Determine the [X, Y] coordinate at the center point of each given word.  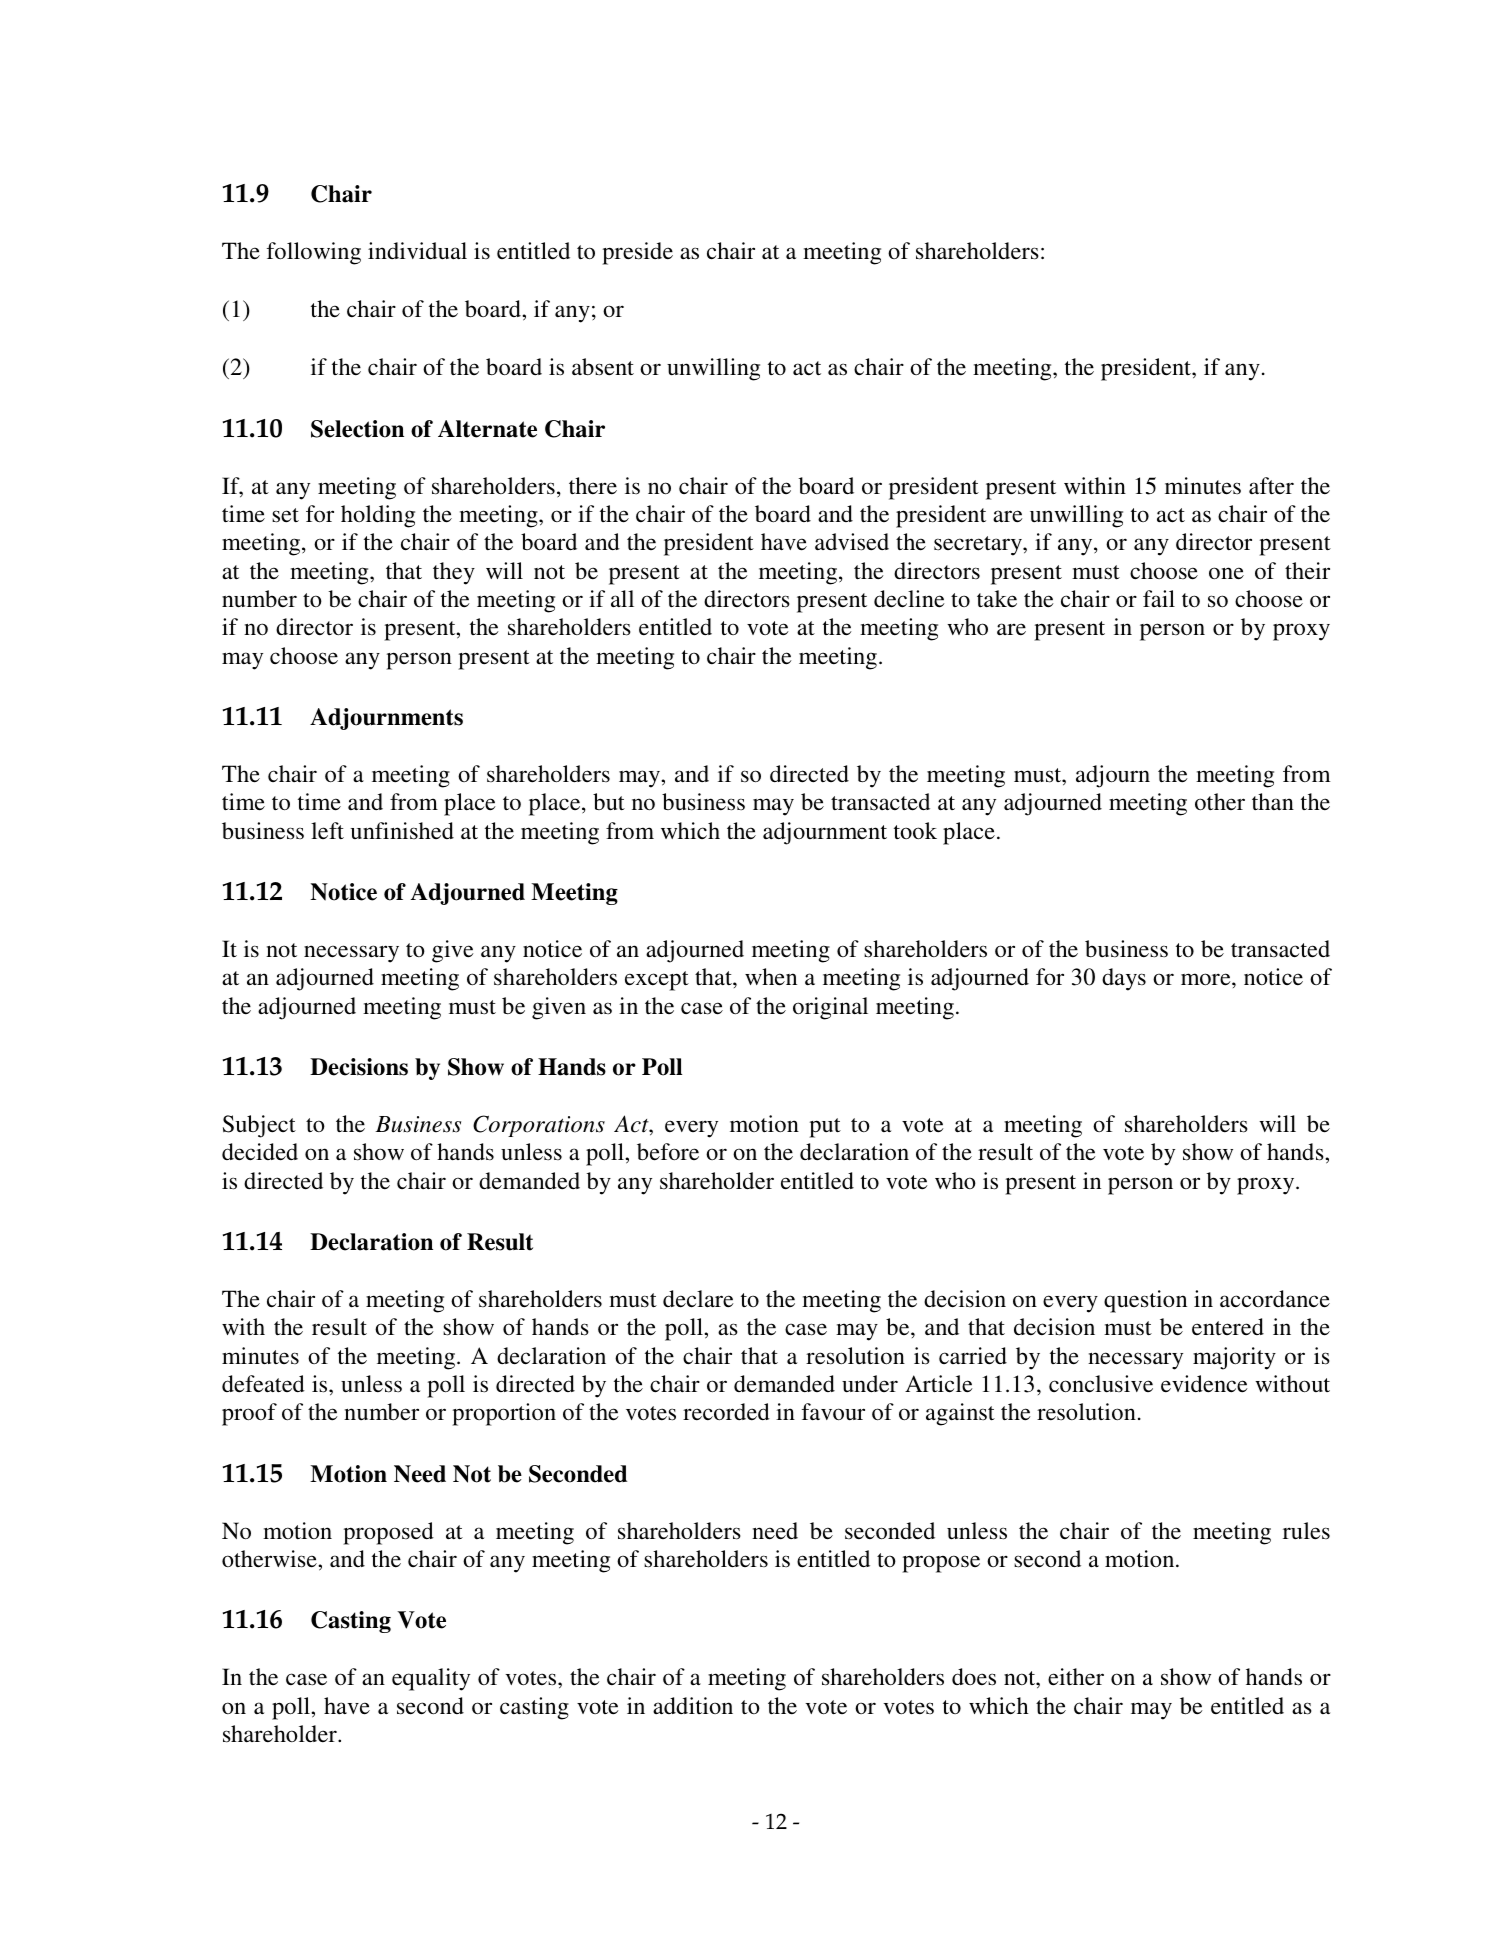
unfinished [402, 830]
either [1076, 1677]
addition [693, 1705]
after [1271, 486]
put [825, 1128]
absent [603, 367]
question [1145, 1301]
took [915, 831]
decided [260, 1152]
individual [417, 251]
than [1273, 801]
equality [431, 1679]
